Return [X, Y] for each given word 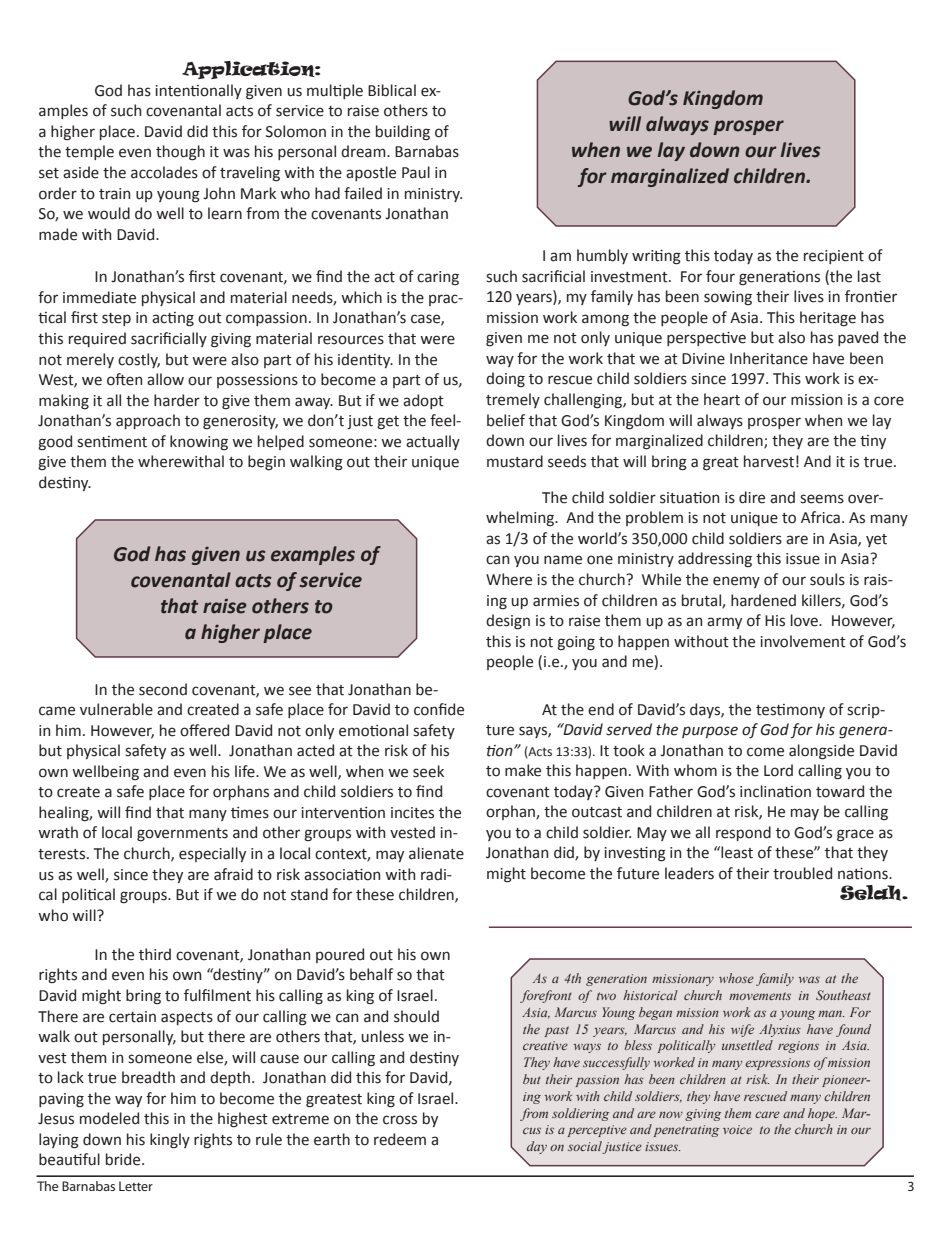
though [180, 153]
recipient [834, 257]
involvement [803, 641]
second [163, 689]
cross [400, 1120]
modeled [109, 1118]
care [767, 1114]
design [508, 622]
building [403, 133]
